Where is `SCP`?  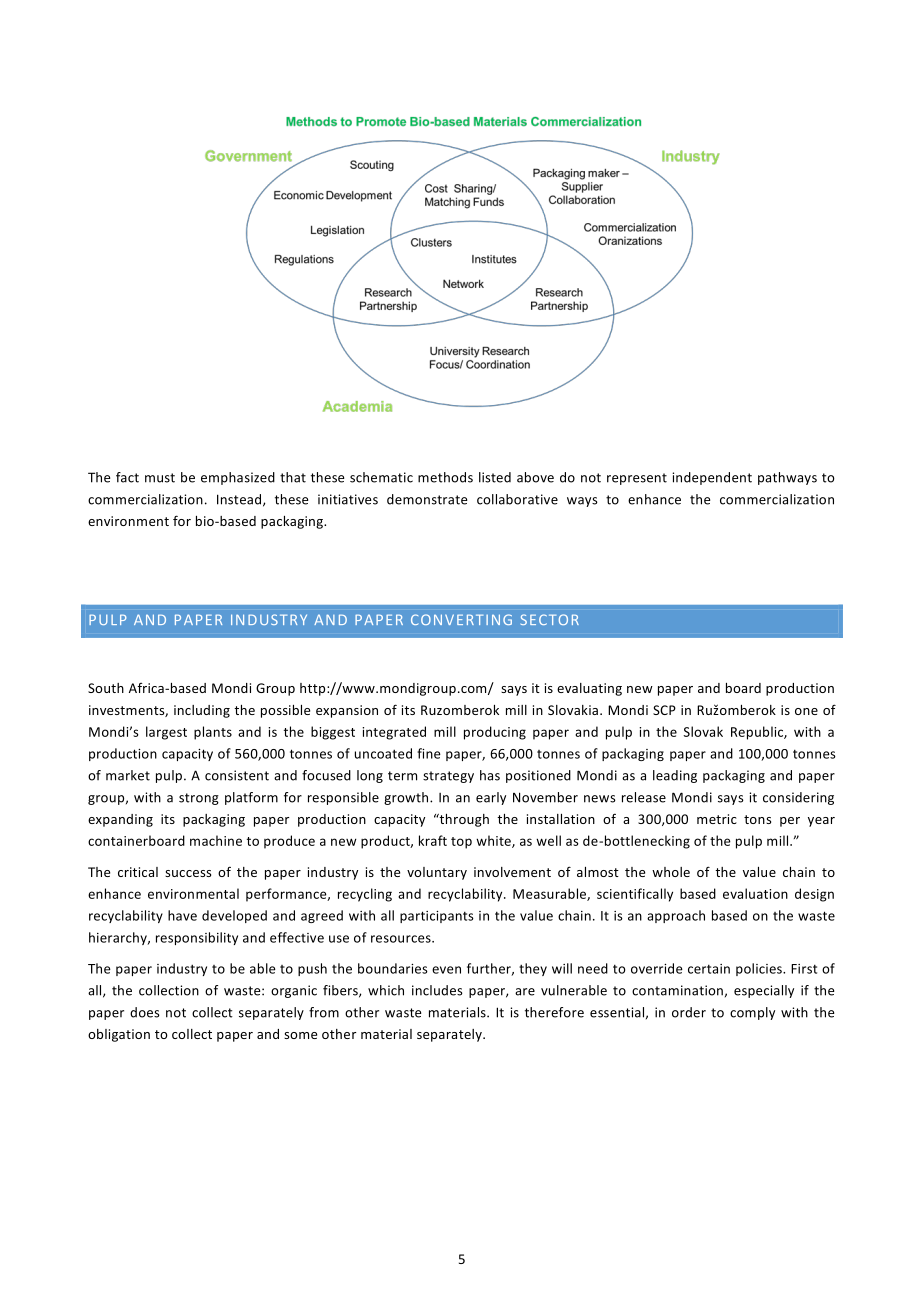
SCP is located at coordinates (664, 710).
